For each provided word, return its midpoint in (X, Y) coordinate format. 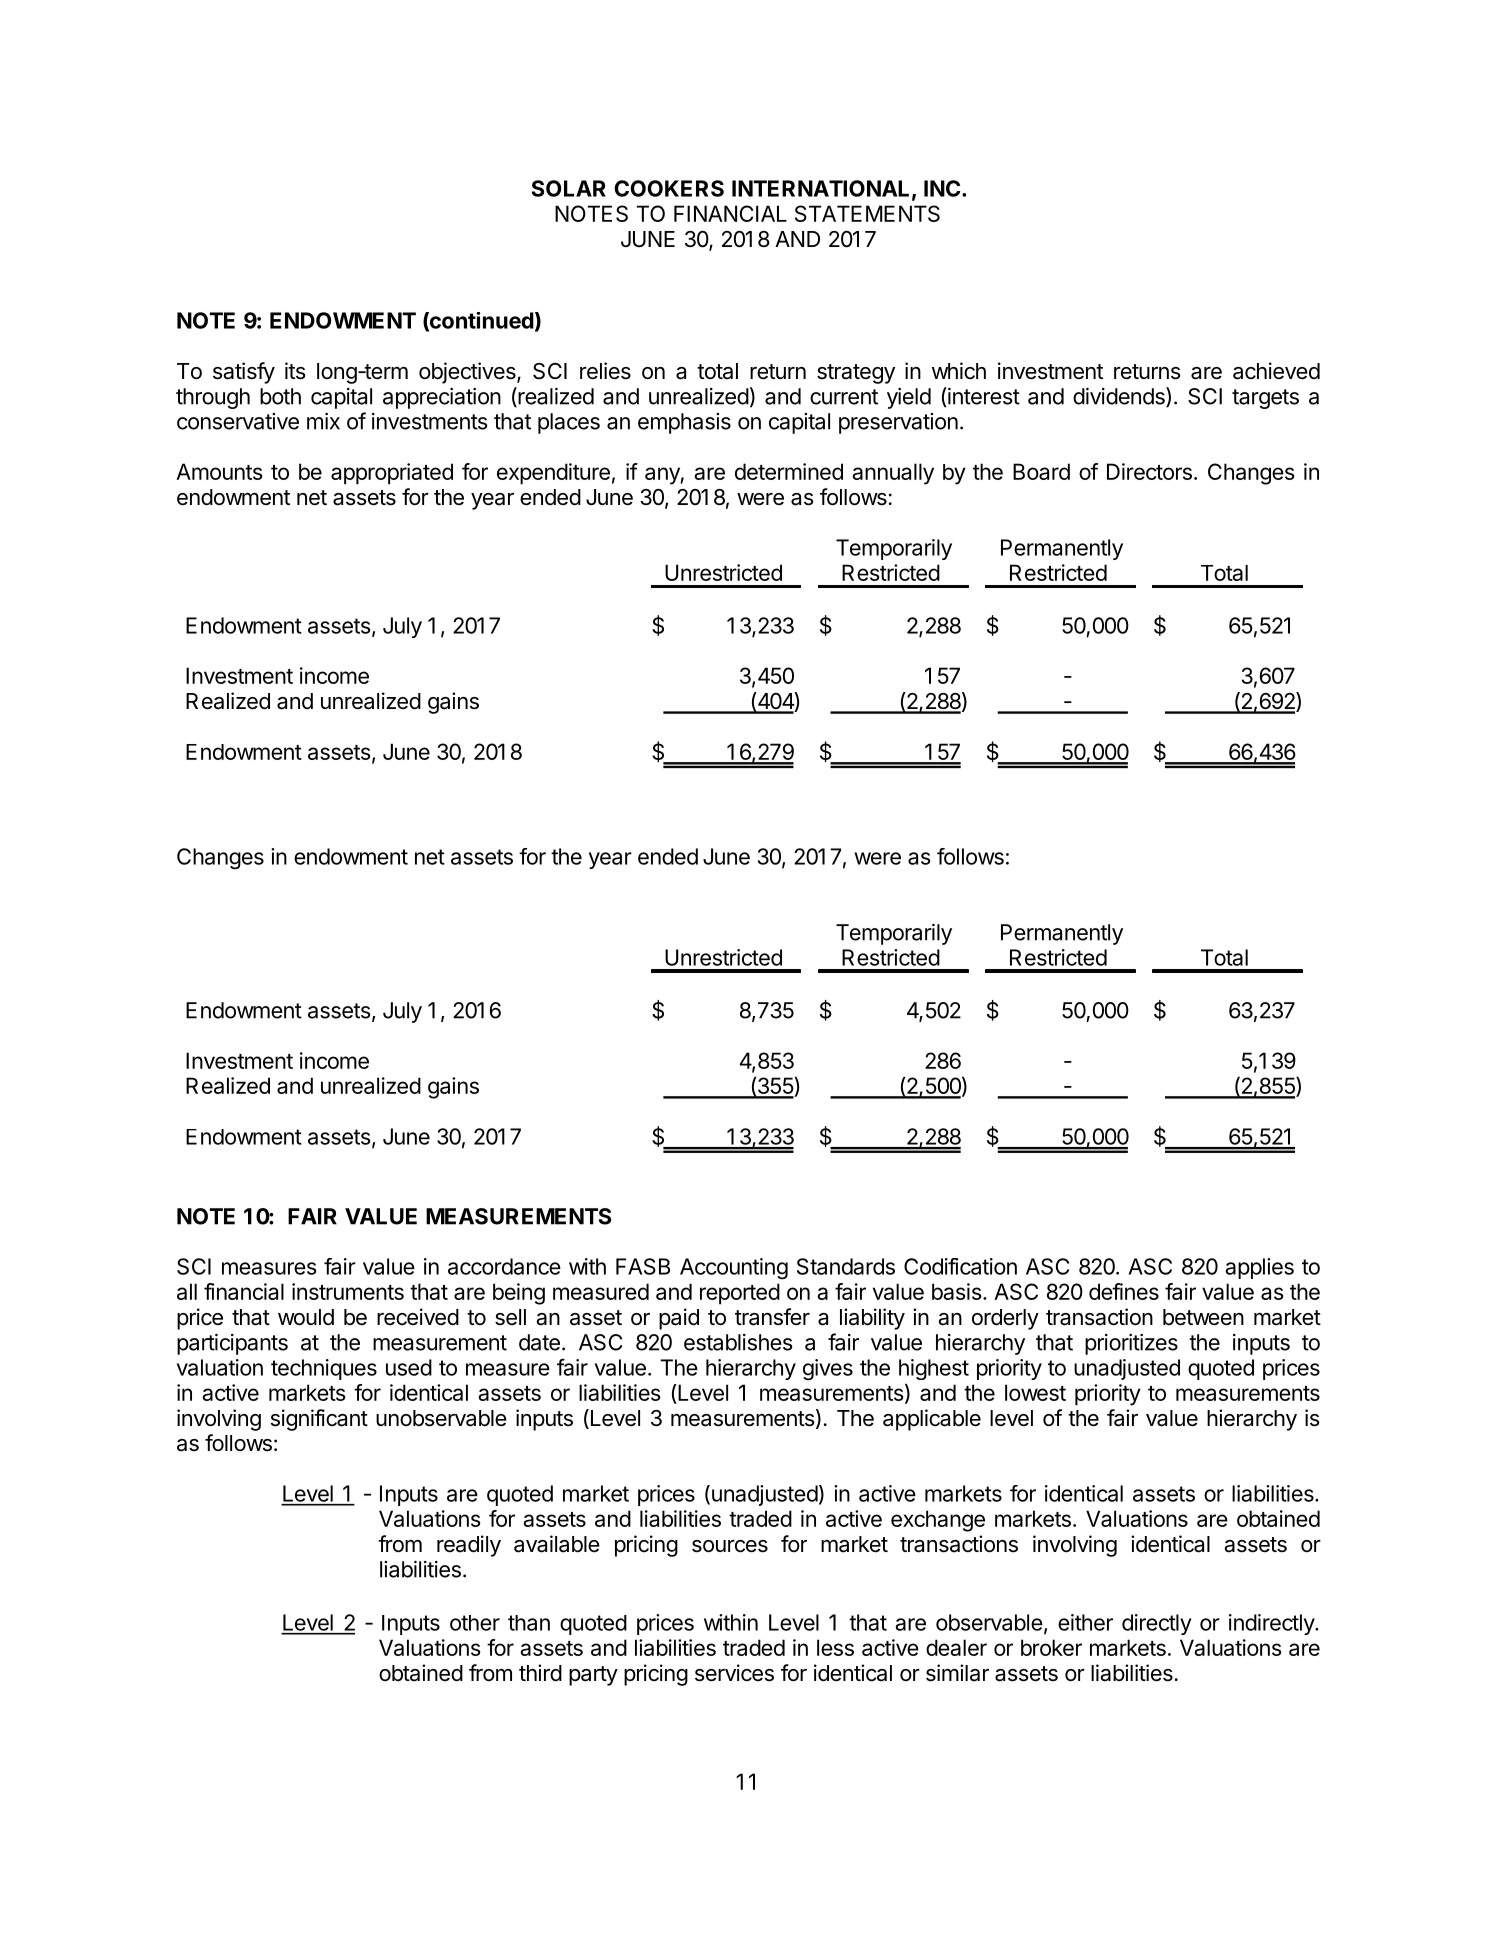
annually (893, 474)
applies (1259, 1268)
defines (1124, 1291)
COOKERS (669, 188)
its (295, 371)
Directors (1149, 471)
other (475, 1623)
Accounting (734, 1269)
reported (740, 1294)
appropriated (392, 474)
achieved (1276, 371)
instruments (348, 1291)
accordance (504, 1266)
